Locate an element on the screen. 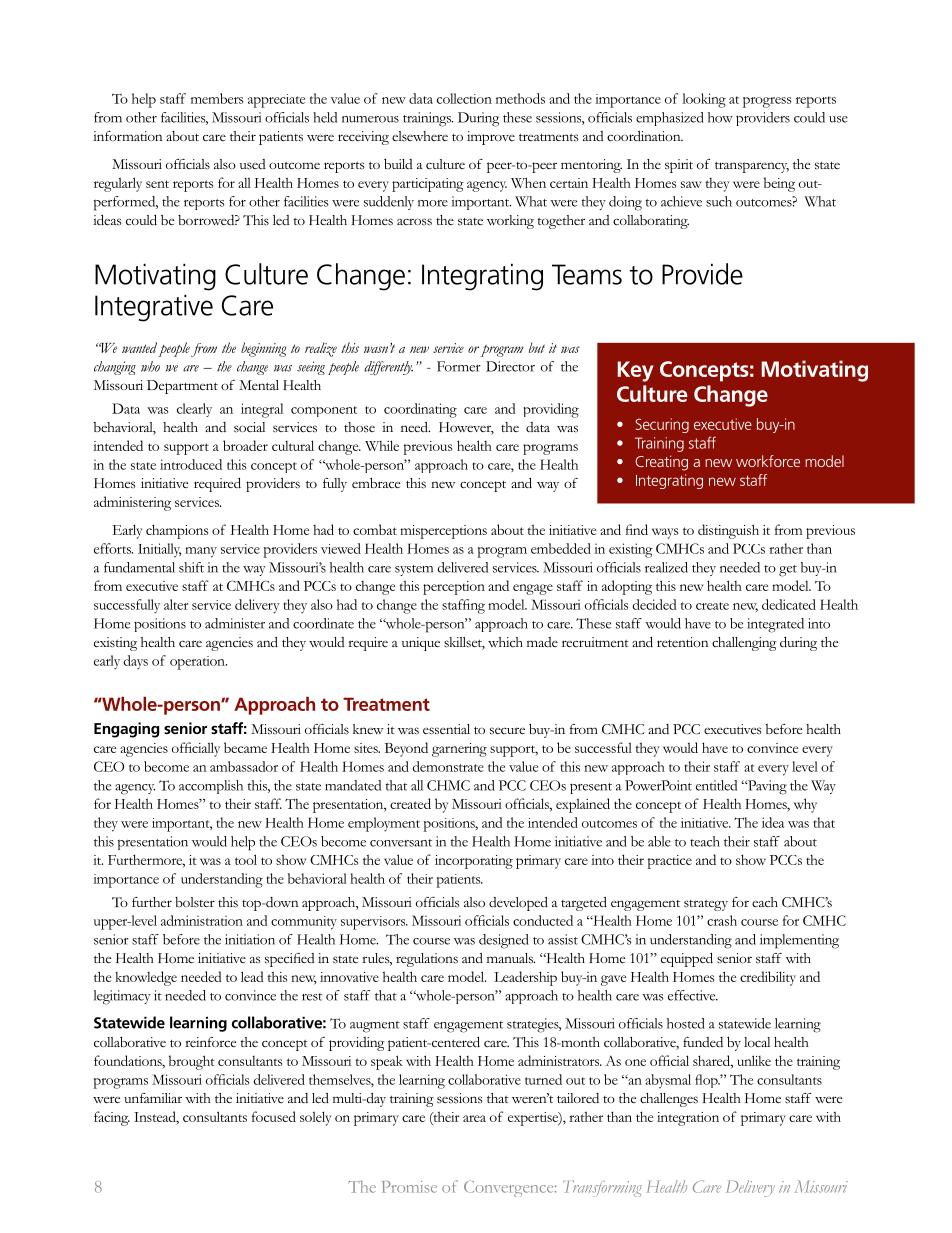  looking is located at coordinates (704, 100).
